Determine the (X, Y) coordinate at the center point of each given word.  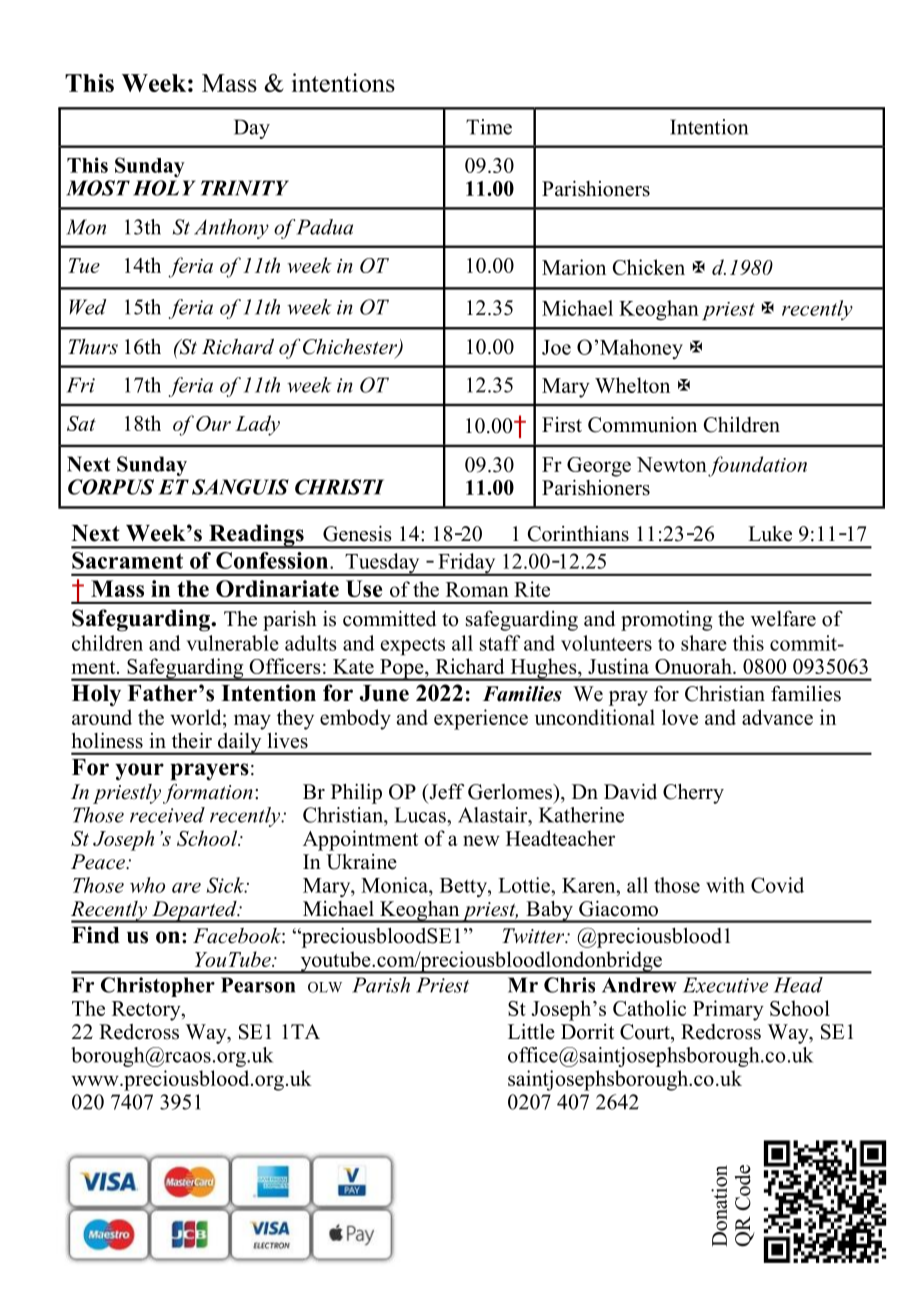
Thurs (93, 347)
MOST (98, 188)
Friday (467, 564)
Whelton (632, 385)
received (167, 815)
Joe (556, 347)
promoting (666, 621)
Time (489, 127)
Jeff (446, 791)
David (630, 791)
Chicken (649, 267)
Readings (256, 536)
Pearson (258, 985)
